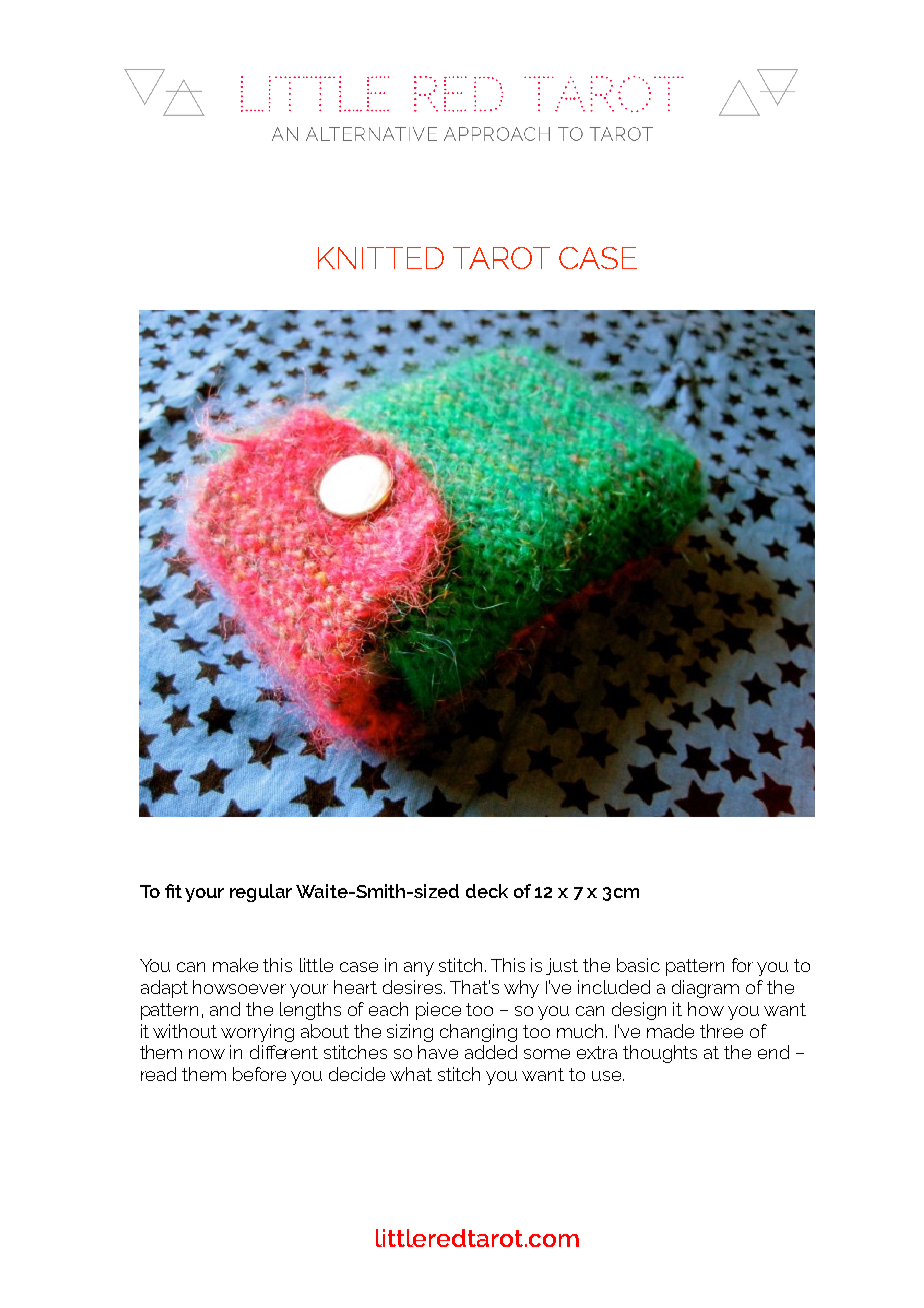 The height and width of the page is (1308, 924). What do you see at coordinates (705, 989) in the page?
I see `diagram` at bounding box center [705, 989].
